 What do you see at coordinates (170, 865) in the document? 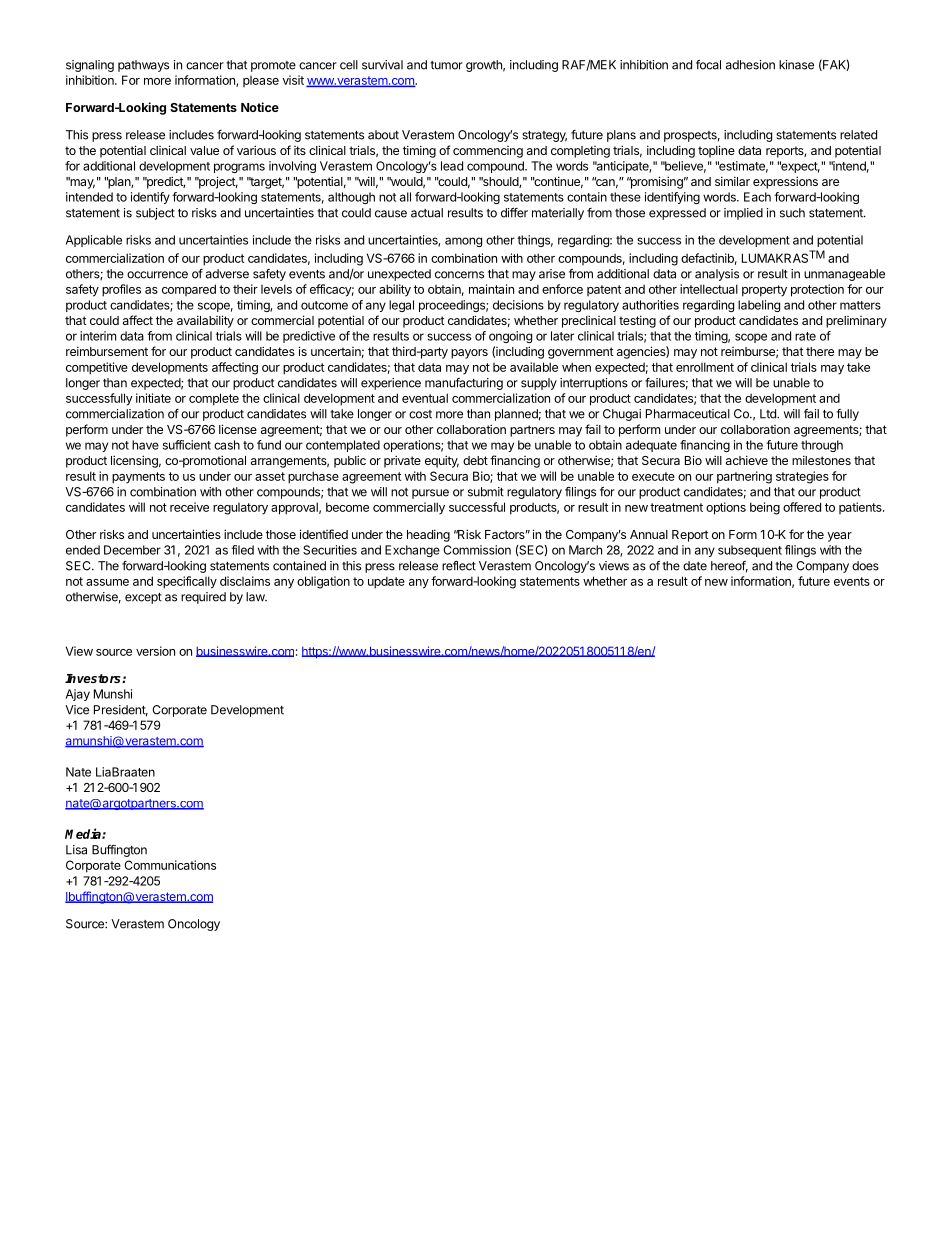
I see `Communications` at bounding box center [170, 865].
